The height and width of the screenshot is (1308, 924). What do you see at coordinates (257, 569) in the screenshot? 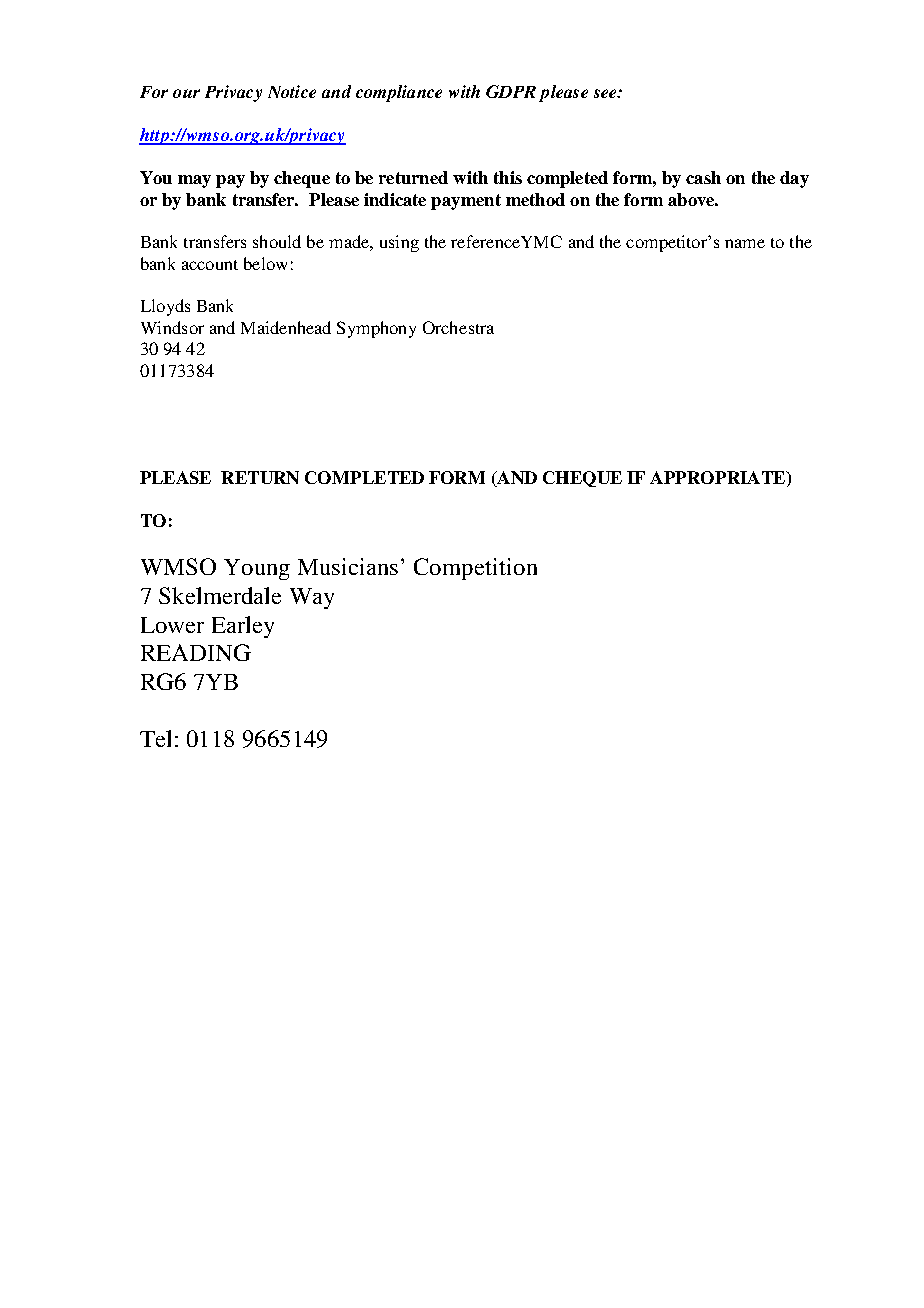
I see `Young` at bounding box center [257, 569].
